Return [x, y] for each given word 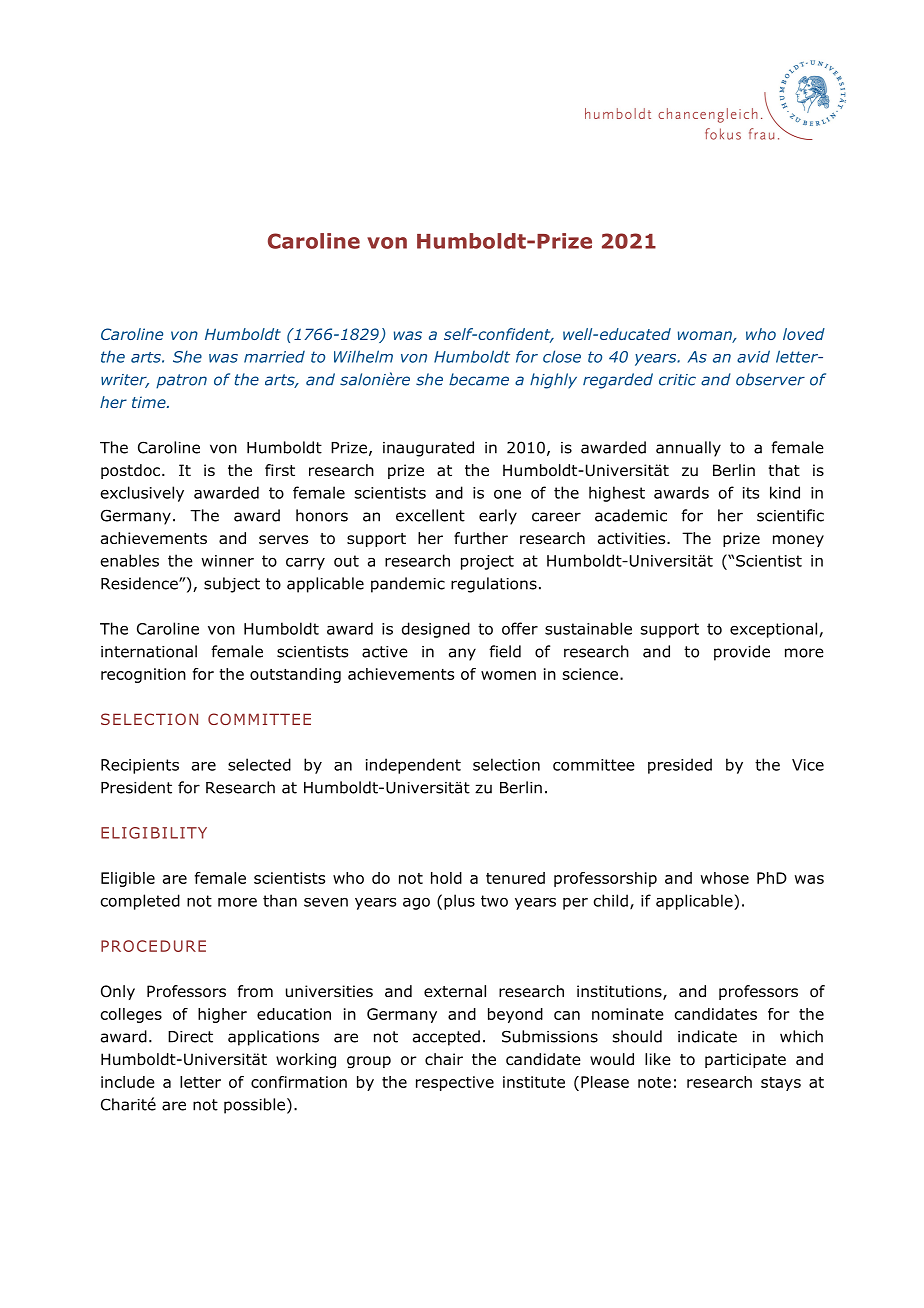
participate [745, 1060]
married [274, 357]
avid [753, 356]
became [479, 379]
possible [254, 1106]
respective [455, 1083]
